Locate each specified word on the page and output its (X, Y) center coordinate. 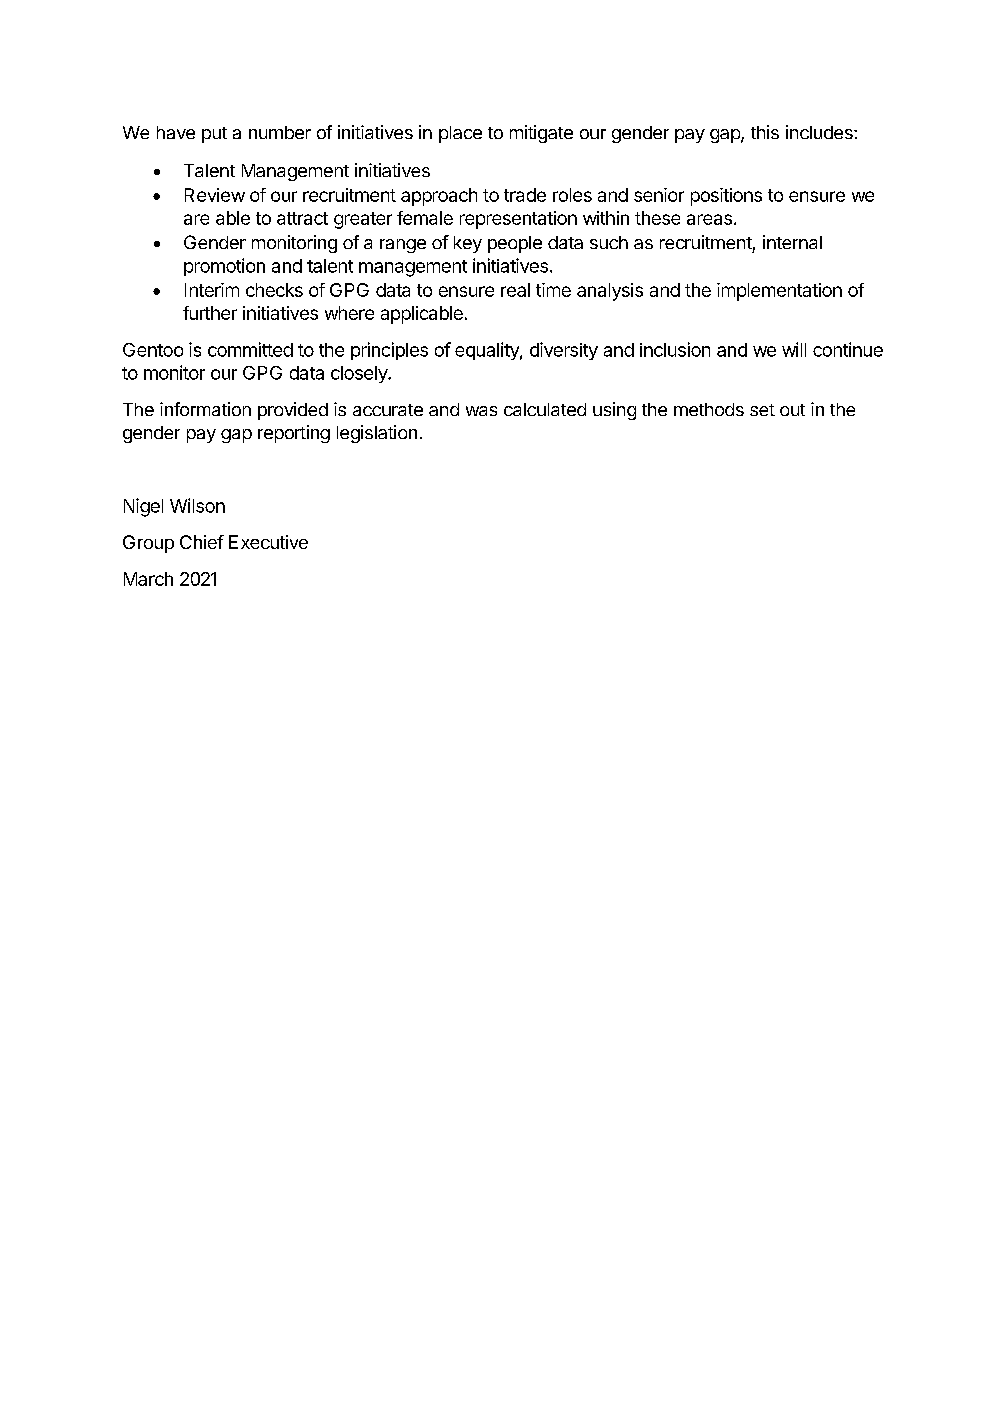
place (460, 134)
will (794, 349)
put (214, 135)
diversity (564, 351)
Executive (268, 542)
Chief (202, 542)
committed (250, 349)
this (765, 132)
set (762, 410)
